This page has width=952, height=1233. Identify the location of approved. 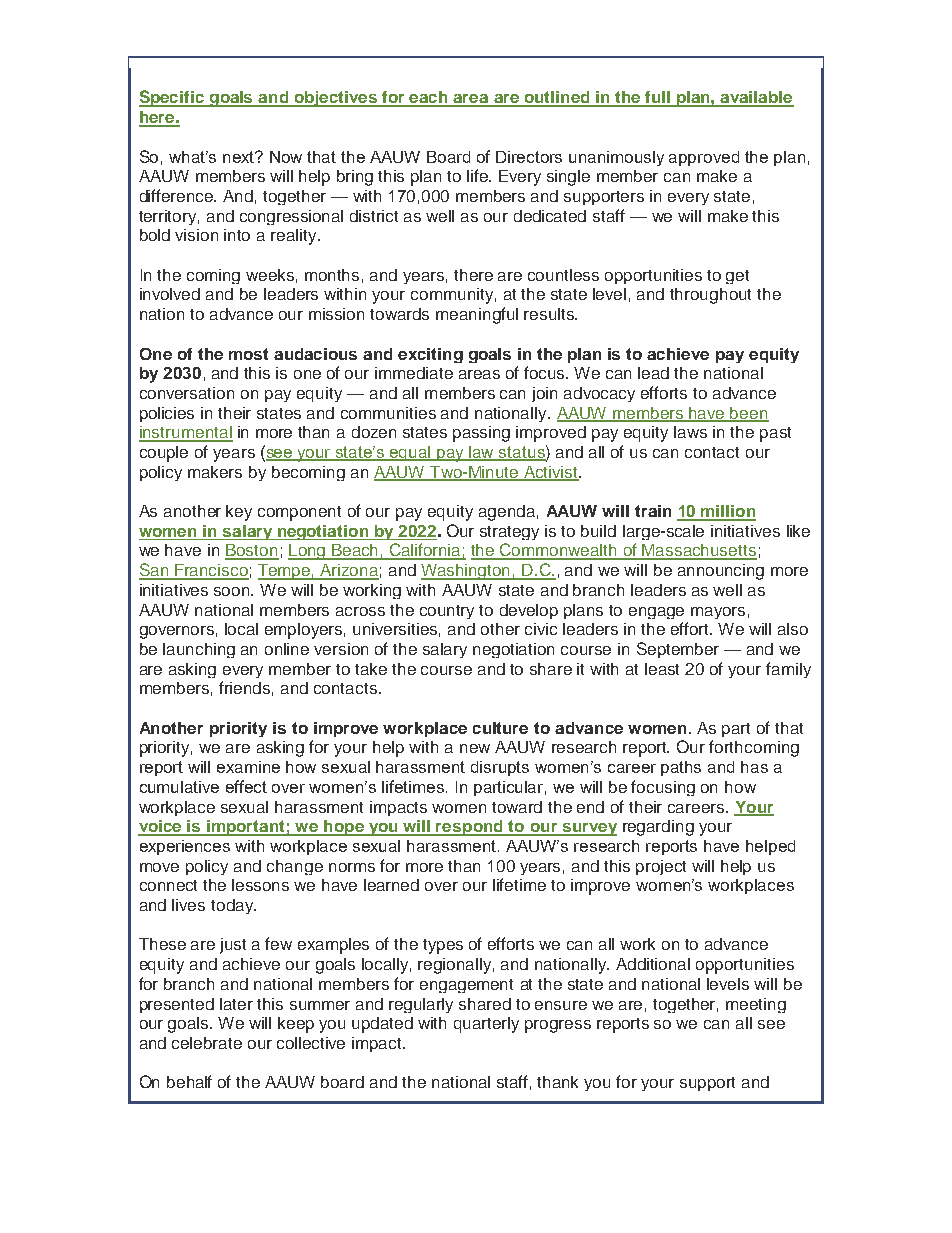
(704, 158).
